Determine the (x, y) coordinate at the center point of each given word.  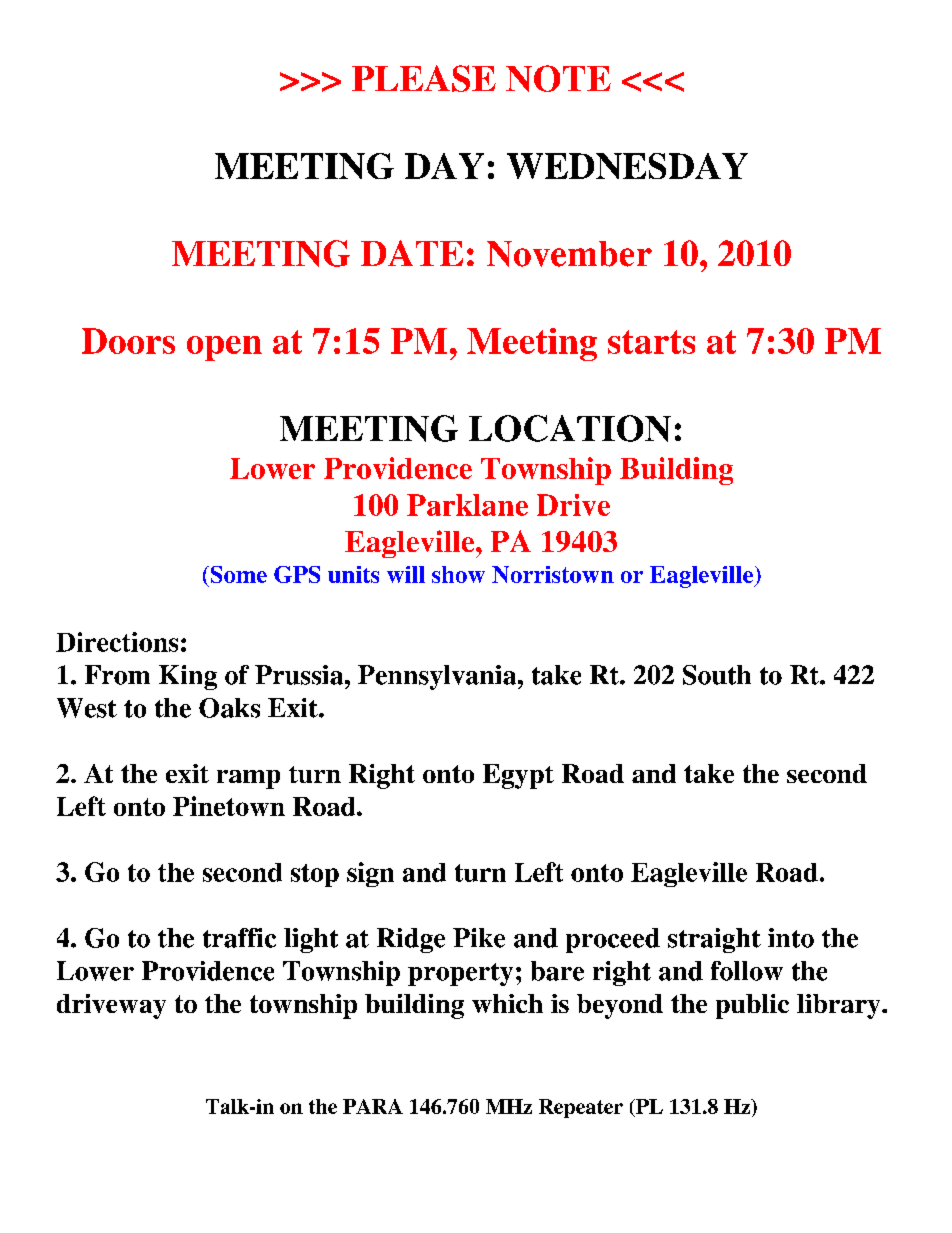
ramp (248, 779)
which (507, 1003)
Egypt (518, 776)
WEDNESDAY (627, 166)
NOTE (558, 78)
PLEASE (424, 78)
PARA (373, 1106)
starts (651, 342)
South (717, 675)
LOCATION (570, 428)
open (224, 348)
